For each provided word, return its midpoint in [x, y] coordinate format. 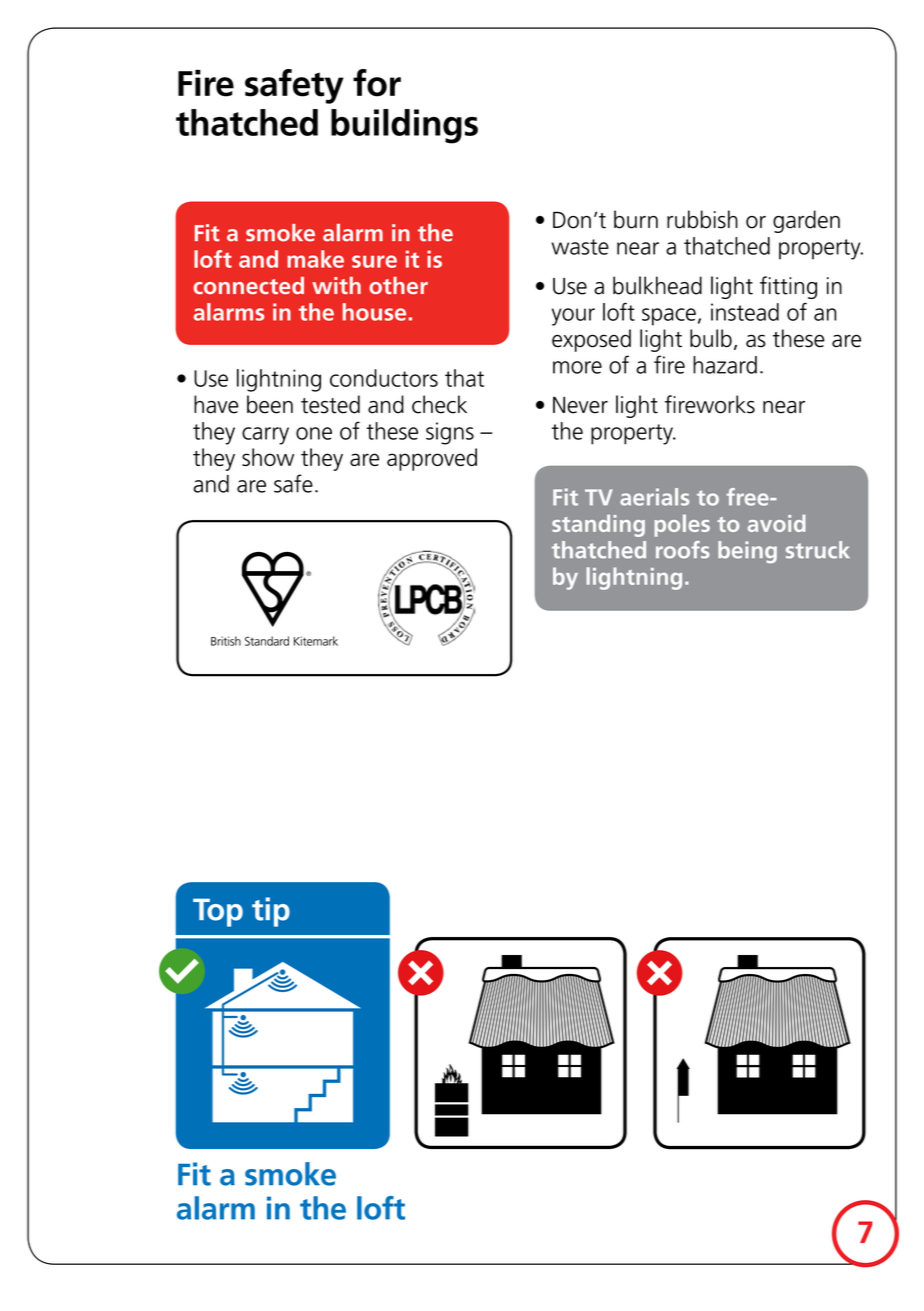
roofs [683, 550]
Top [218, 912]
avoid [776, 523]
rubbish [702, 219]
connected [249, 285]
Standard [267, 641]
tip [271, 912]
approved [432, 459]
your [573, 317]
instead [745, 312]
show [268, 457]
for [377, 83]
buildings [404, 126]
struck [818, 550]
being [747, 552]
